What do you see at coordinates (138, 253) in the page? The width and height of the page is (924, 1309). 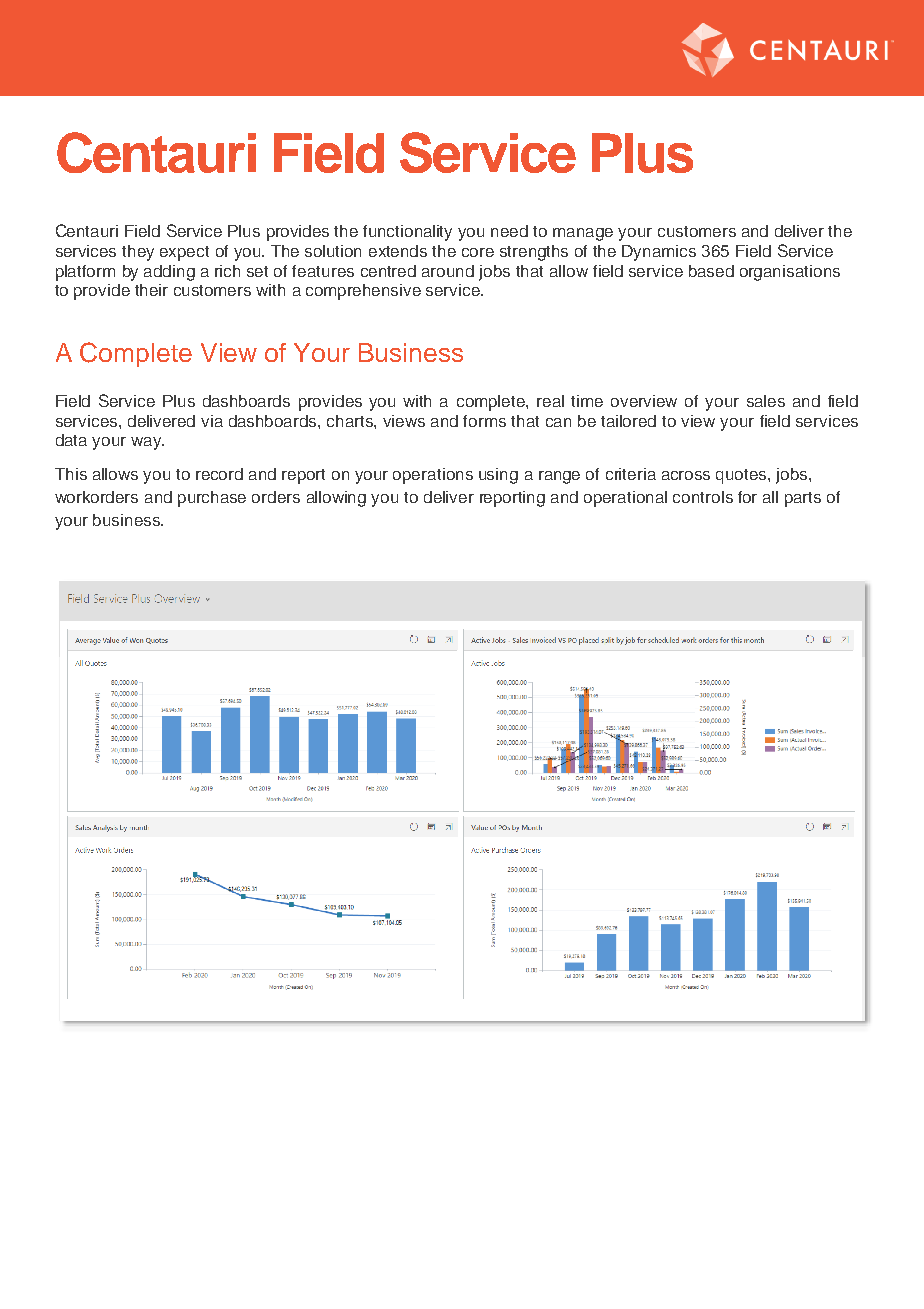 I see `they` at bounding box center [138, 253].
